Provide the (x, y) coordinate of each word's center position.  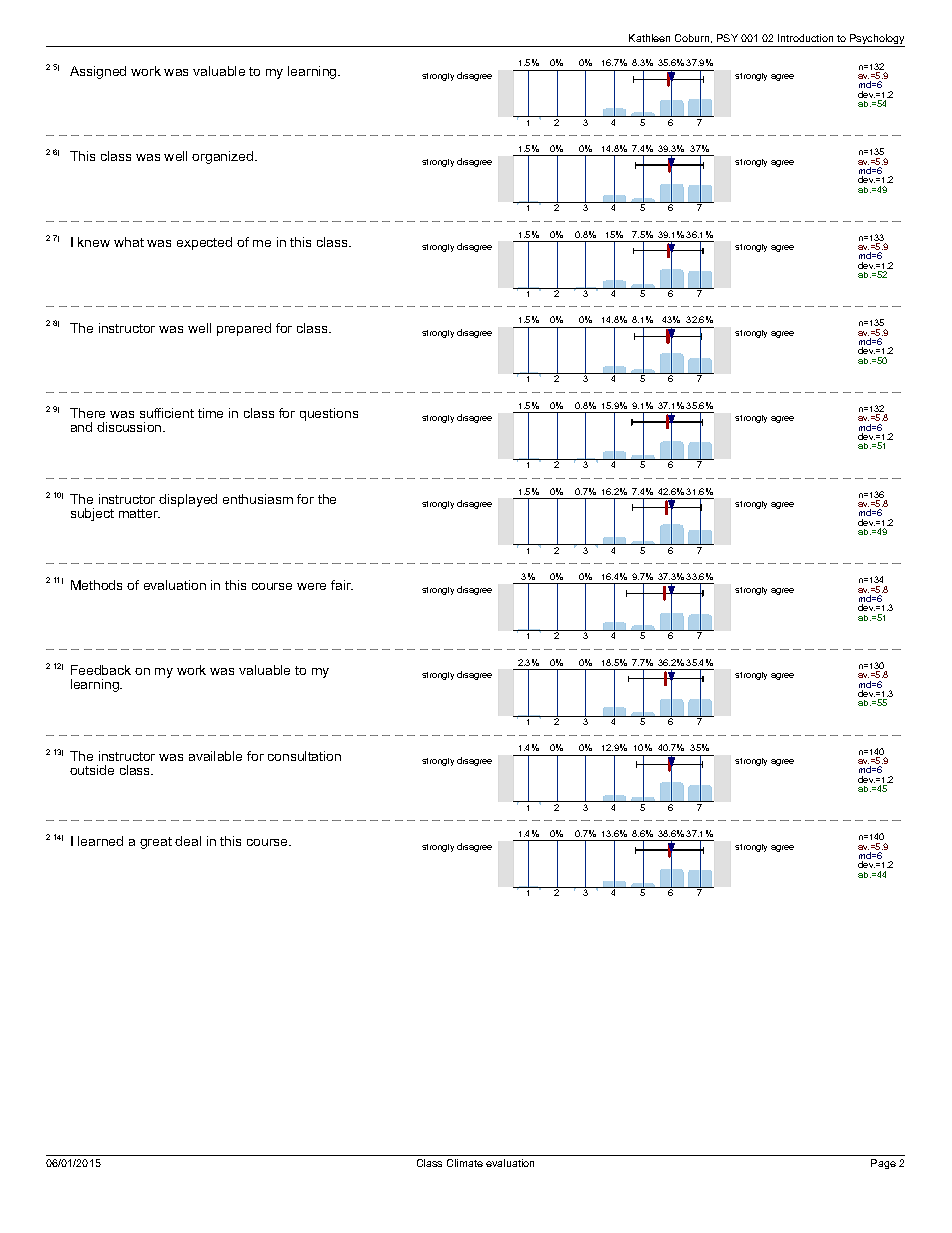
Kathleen (649, 38)
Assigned (98, 72)
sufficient (167, 413)
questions (329, 414)
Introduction (805, 38)
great (156, 843)
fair (342, 585)
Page (883, 1164)
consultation (304, 756)
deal (188, 841)
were (311, 586)
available (215, 756)
